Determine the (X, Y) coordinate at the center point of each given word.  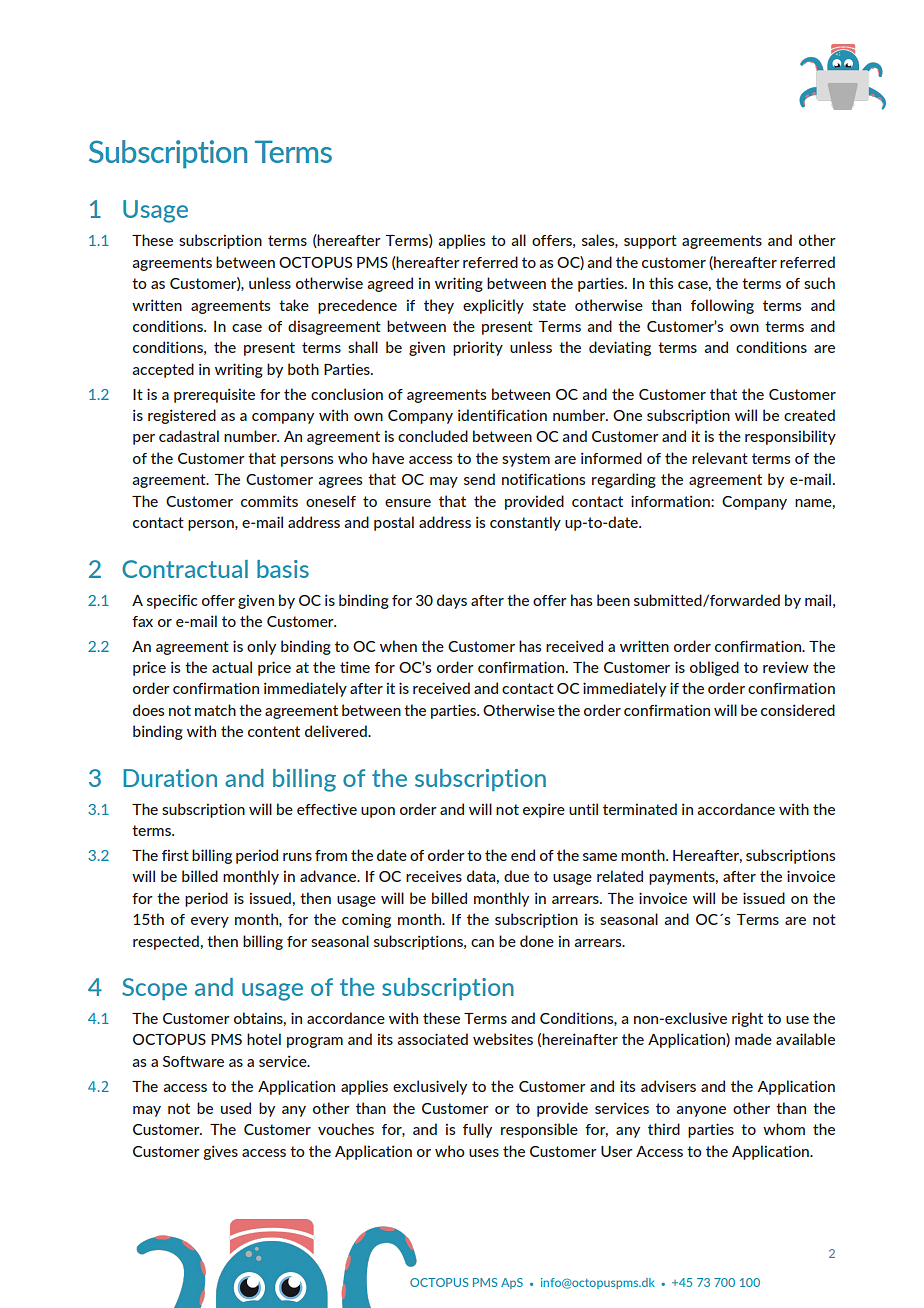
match (215, 710)
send (479, 479)
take (294, 305)
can (482, 943)
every (210, 922)
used (236, 1108)
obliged (714, 668)
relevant (720, 458)
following (722, 306)
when (398, 646)
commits (269, 501)
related (620, 876)
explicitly (493, 306)
